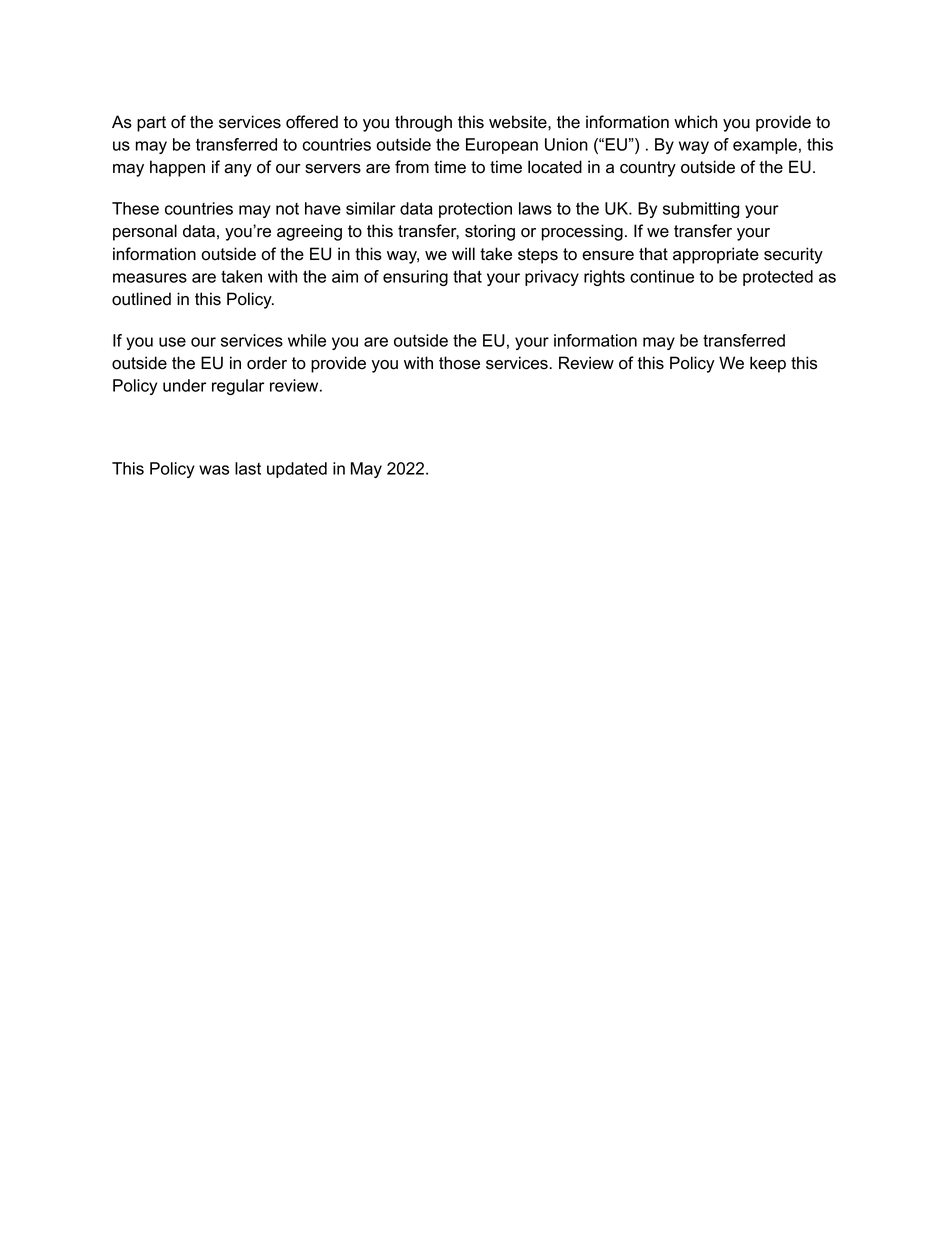 This screenshot has width=952, height=1233. Describe the element at coordinates (141, 299) in the screenshot. I see `outlined` at that location.
